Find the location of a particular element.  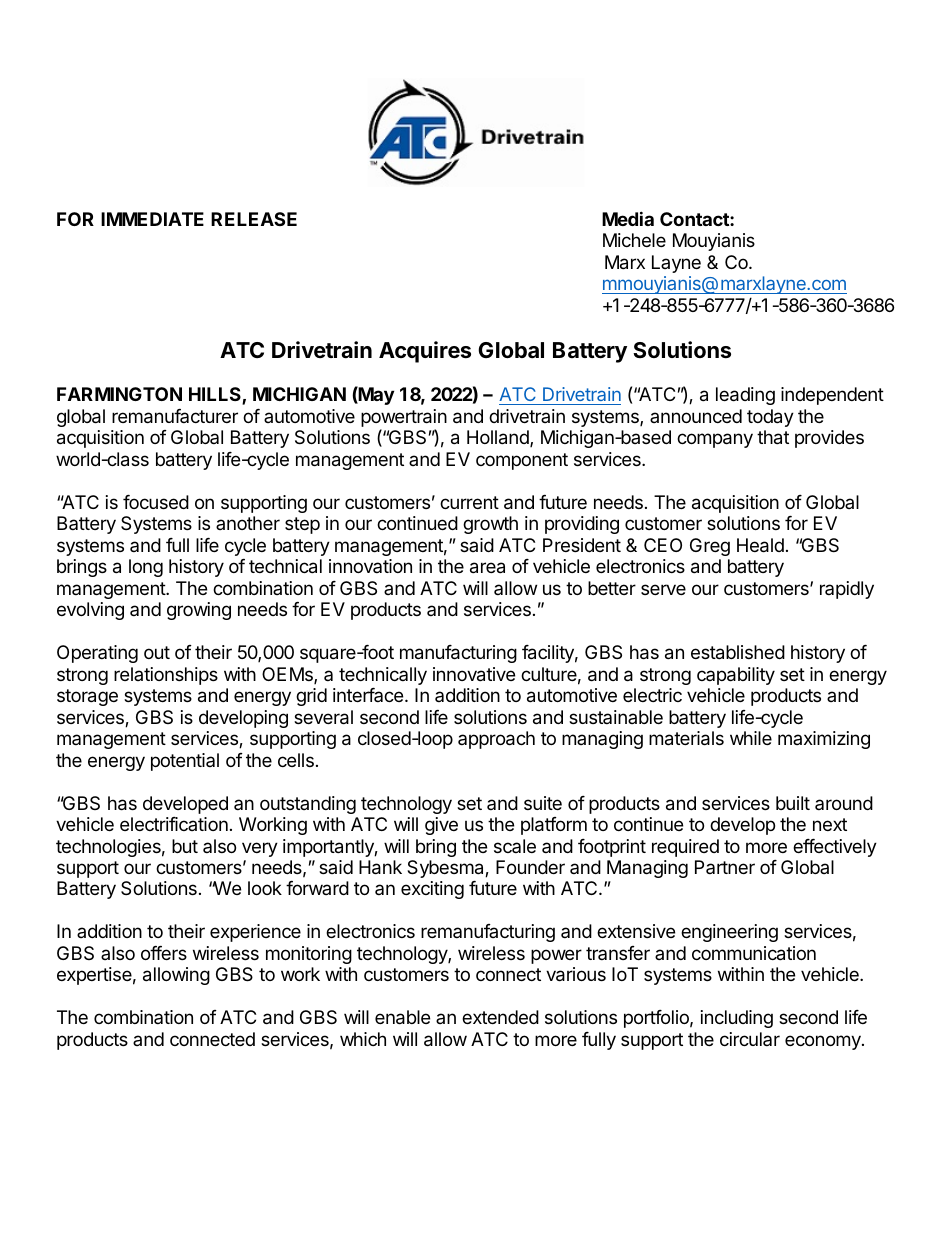

offers is located at coordinates (164, 953).
